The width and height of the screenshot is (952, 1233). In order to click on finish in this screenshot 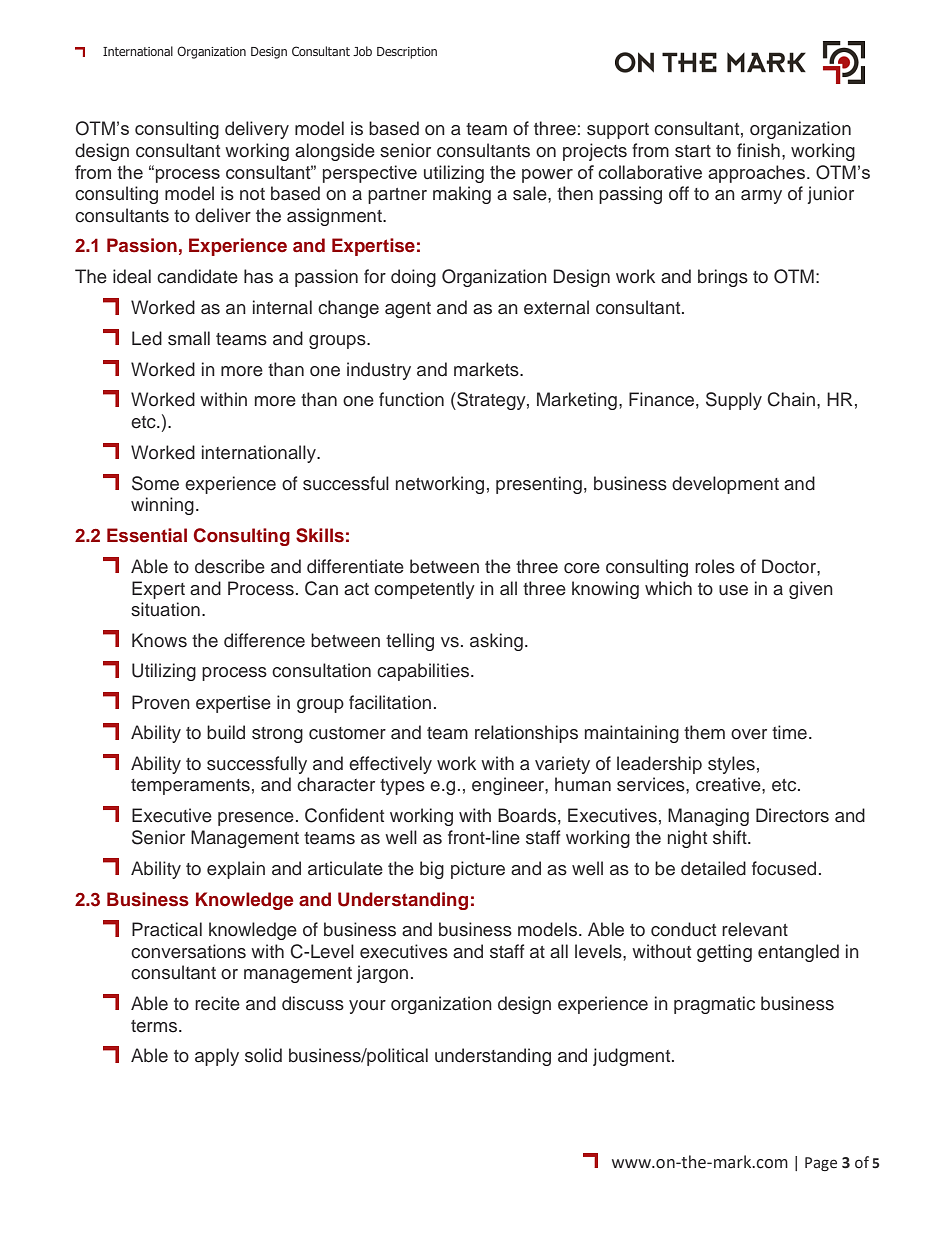, I will do `click(758, 150)`.
